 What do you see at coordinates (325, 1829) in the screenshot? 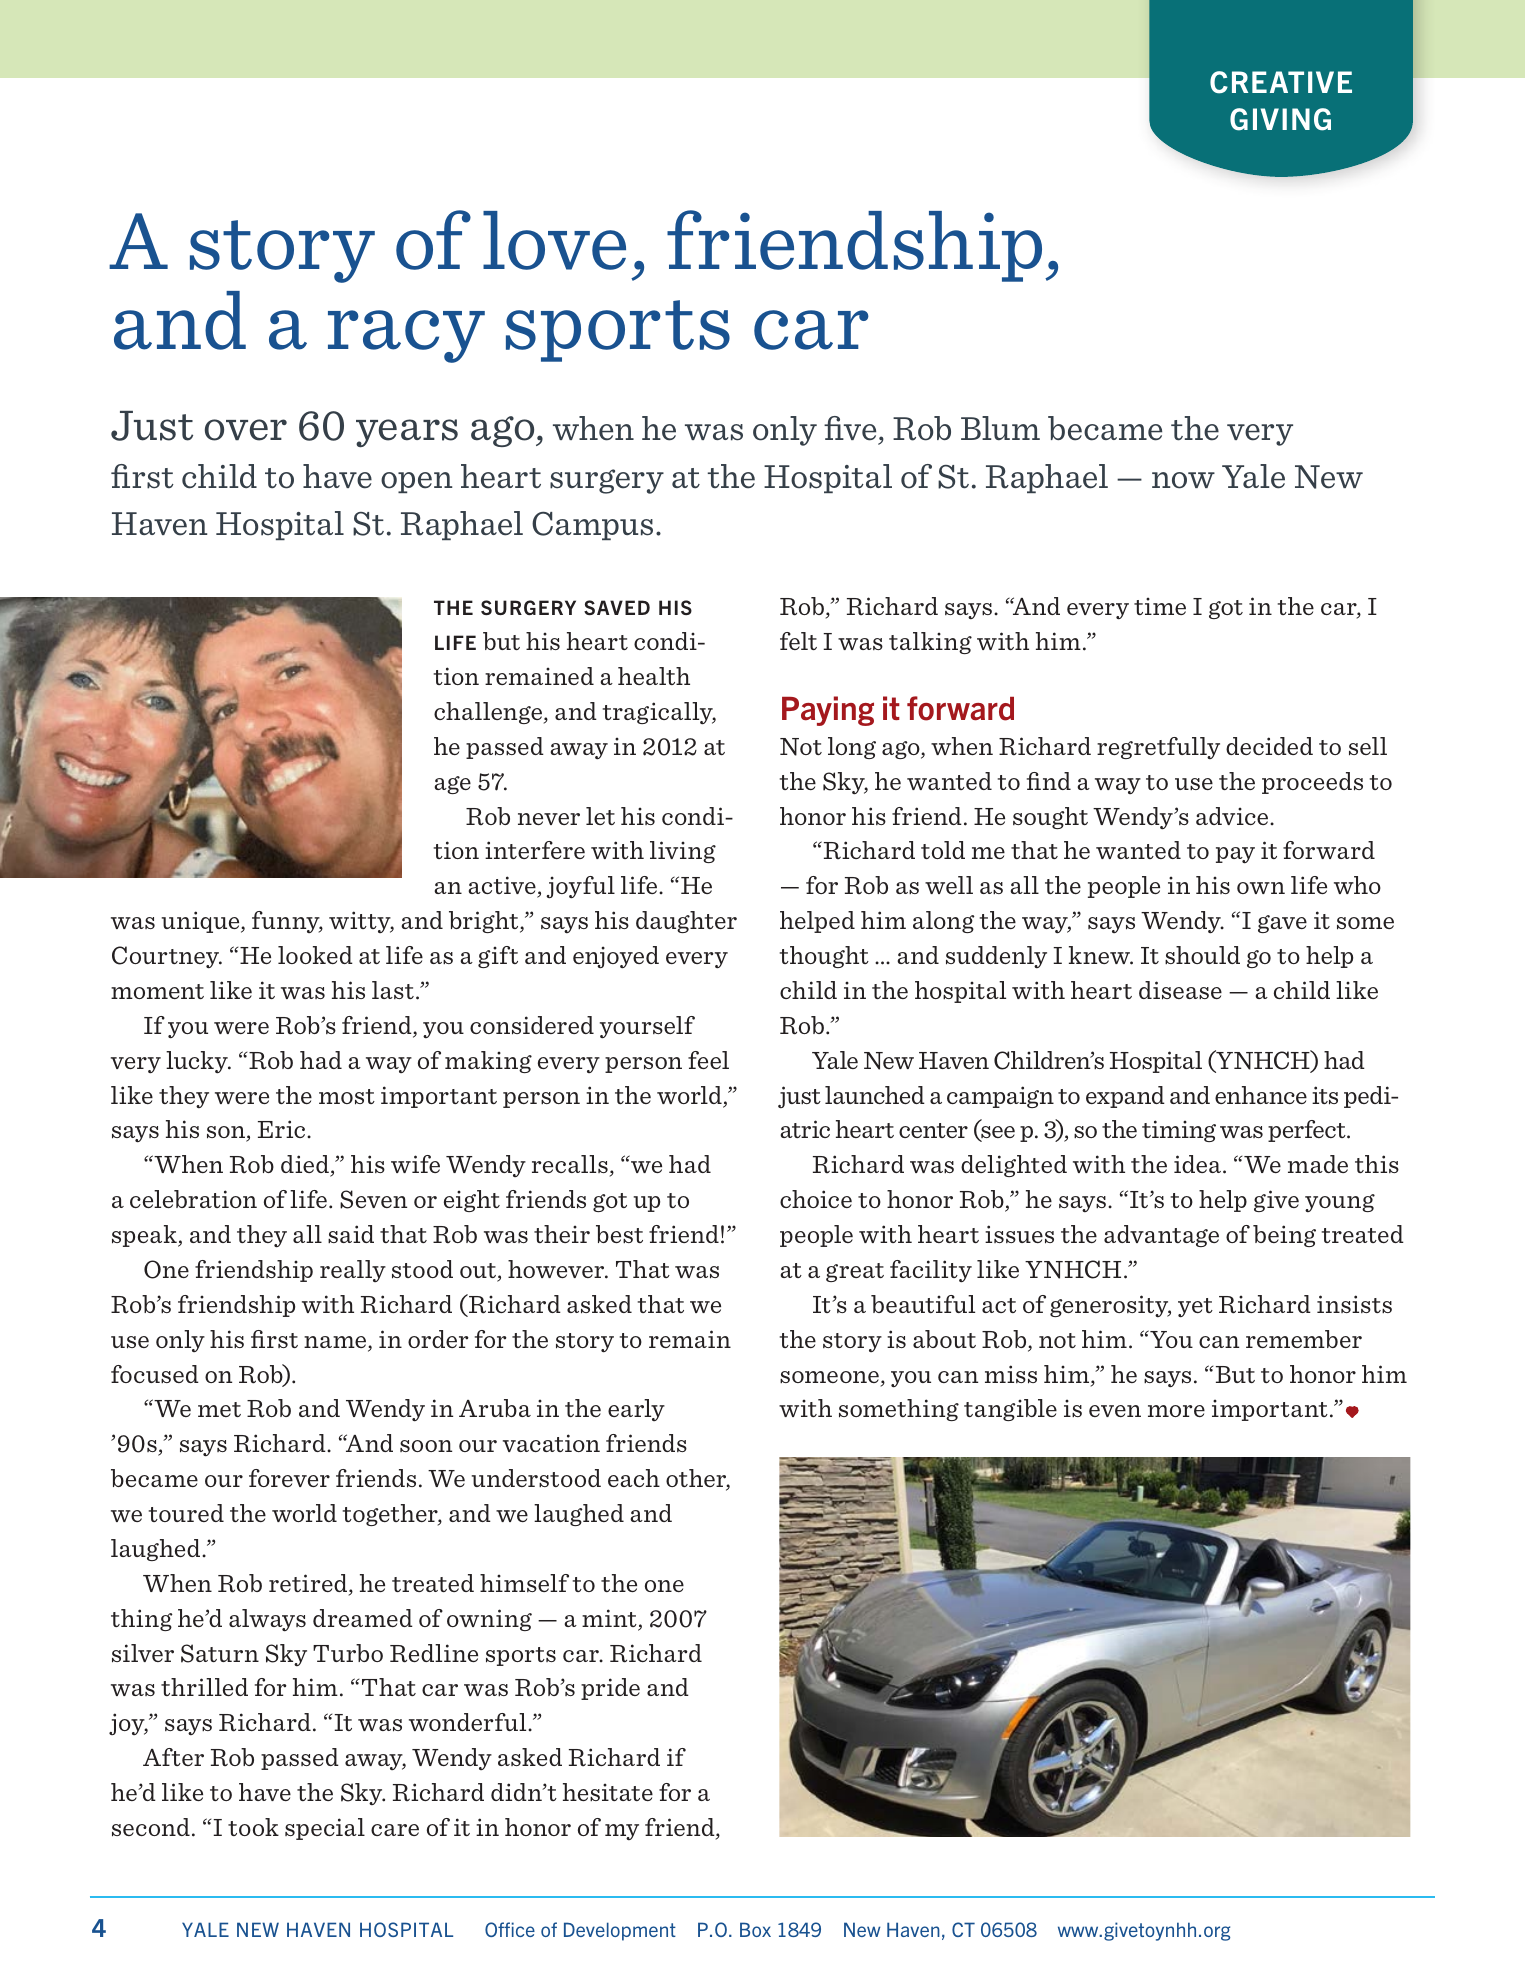
I see `special` at bounding box center [325, 1829].
